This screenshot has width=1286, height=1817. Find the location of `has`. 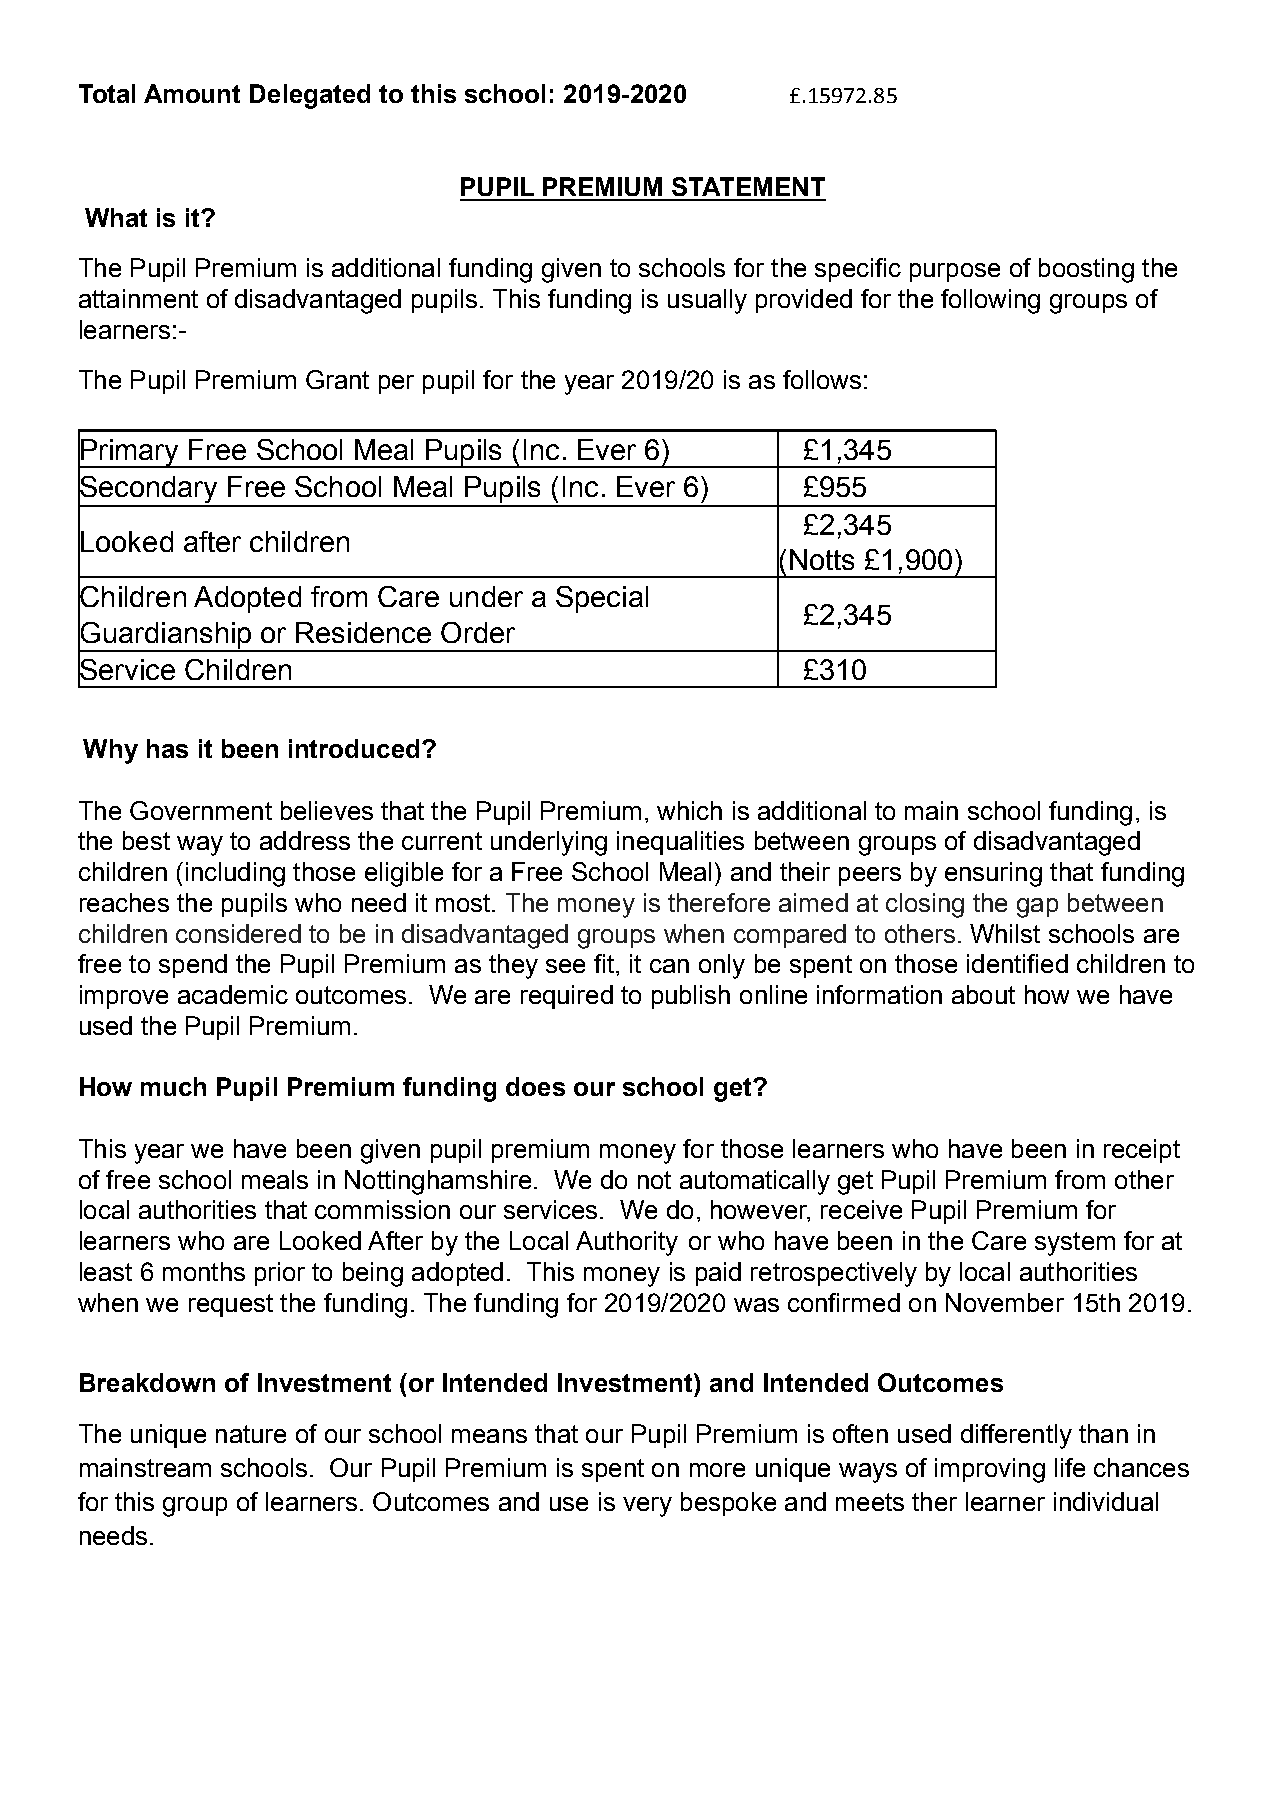

has is located at coordinates (167, 748).
